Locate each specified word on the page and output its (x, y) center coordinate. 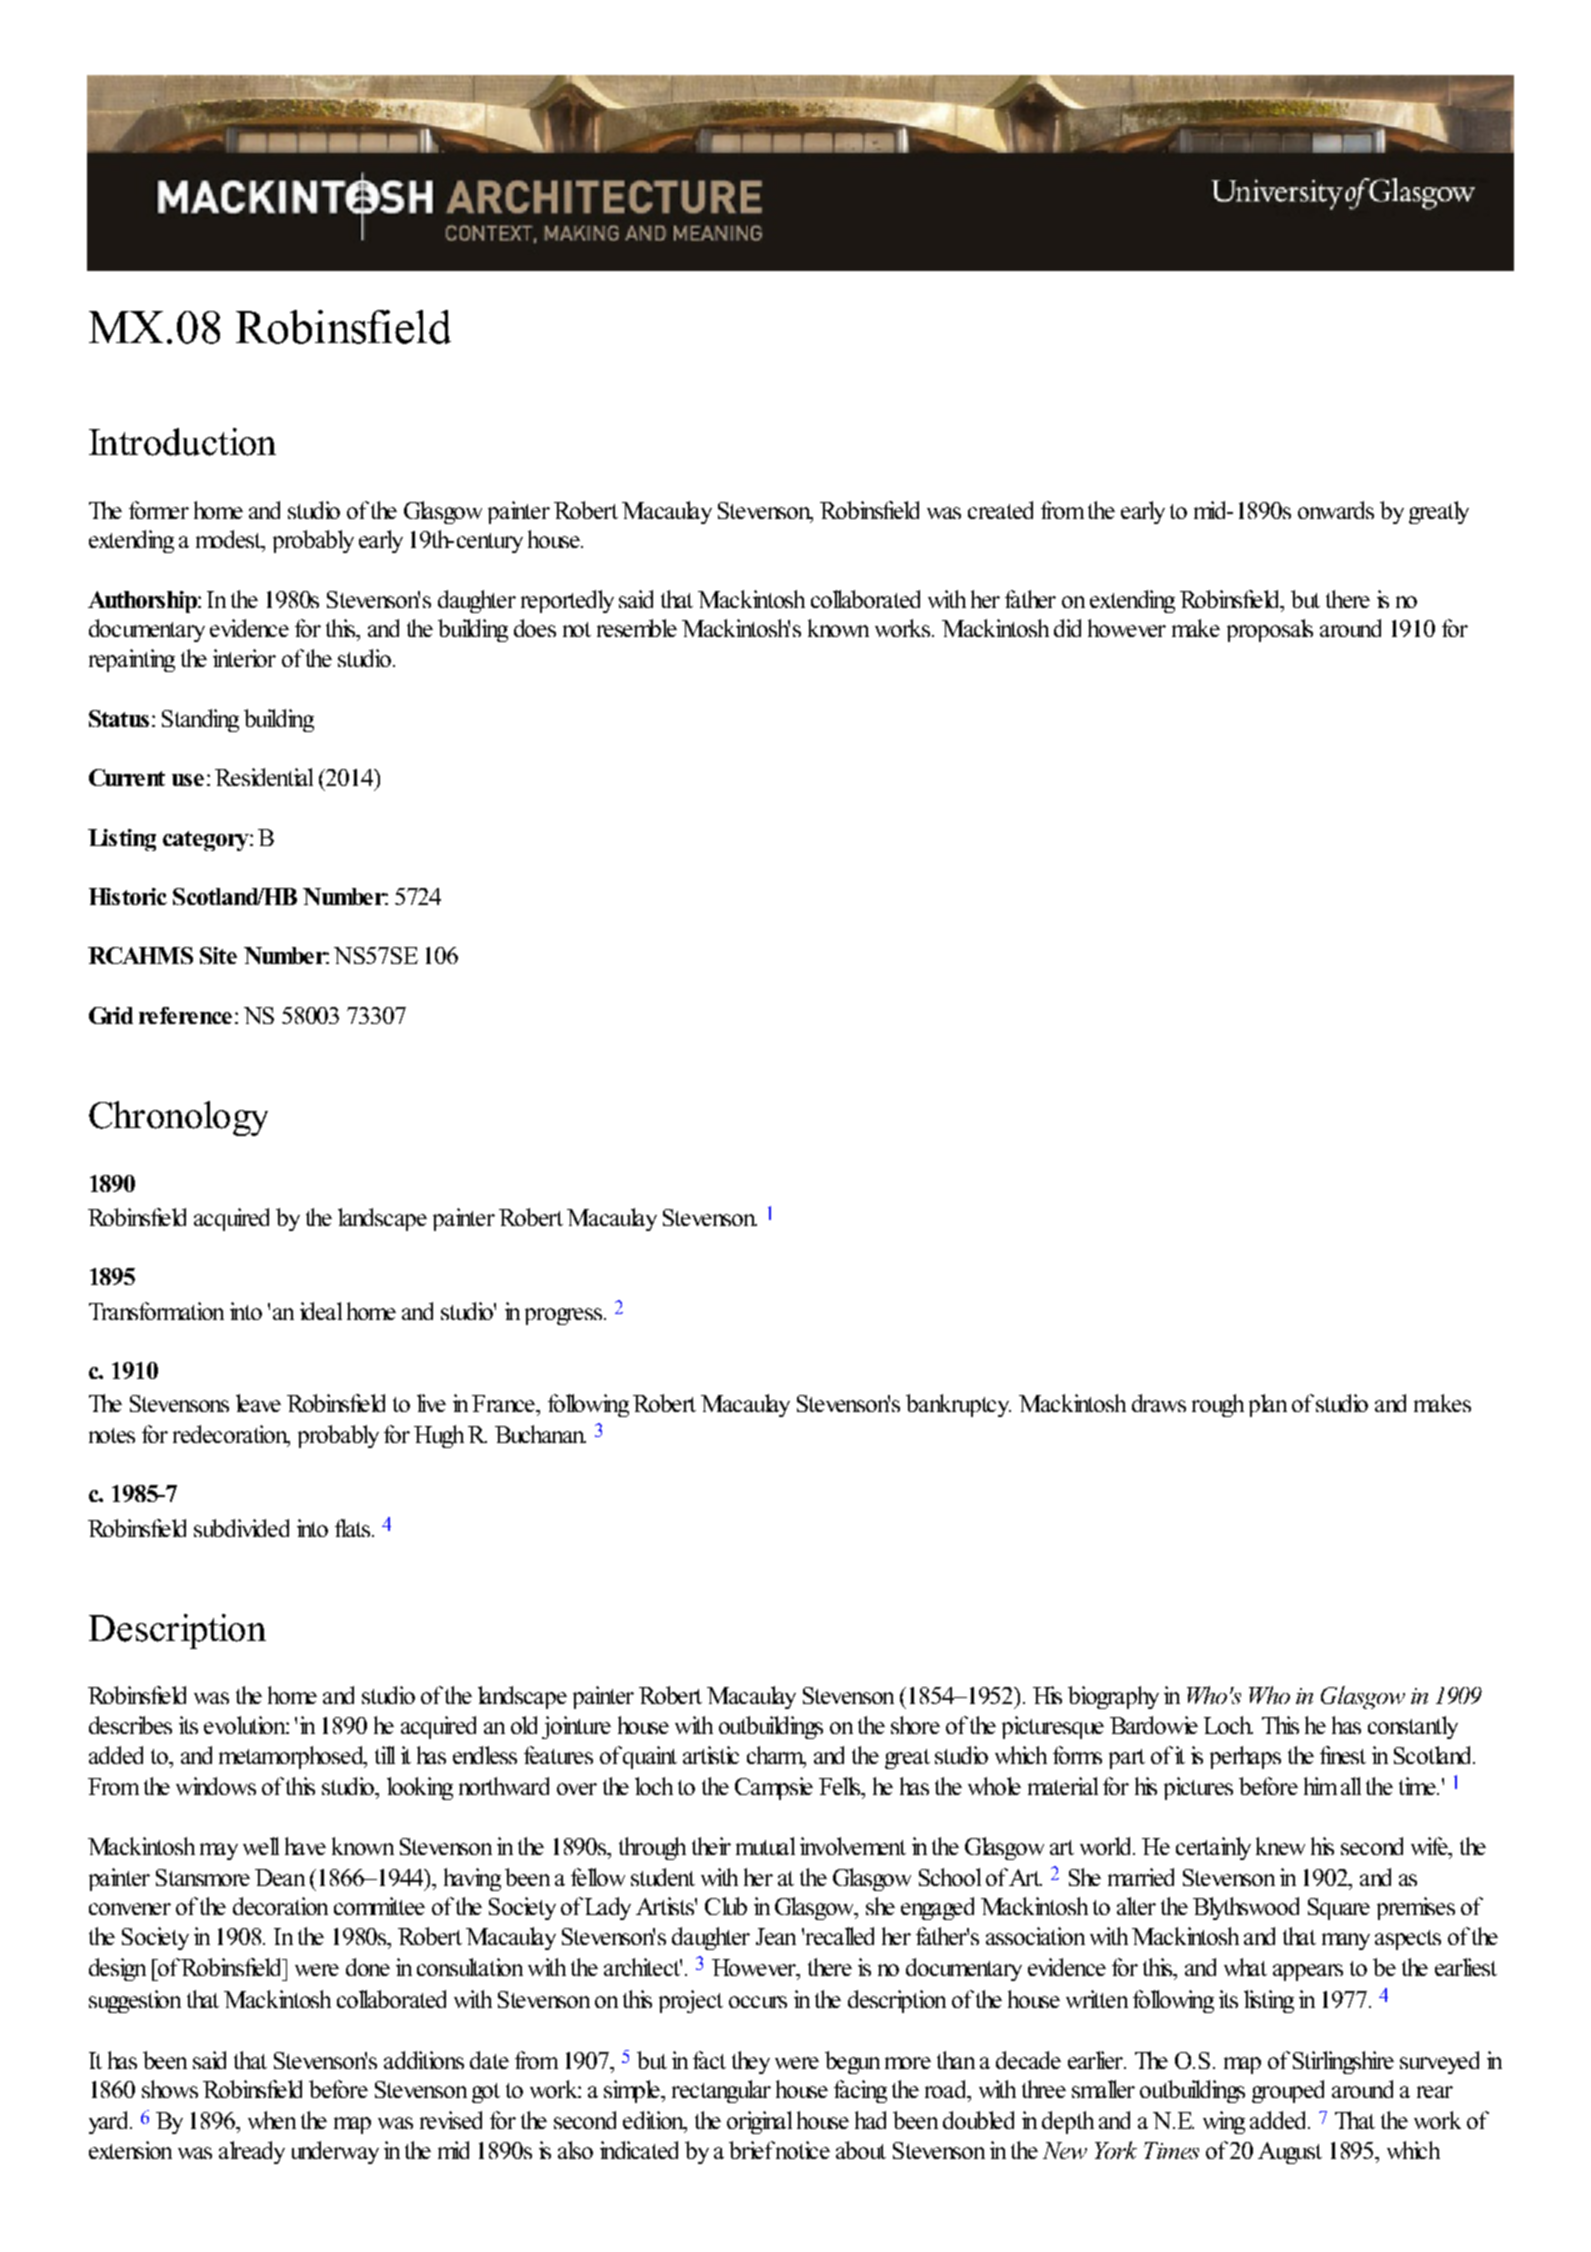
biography (1113, 1697)
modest (230, 540)
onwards (1336, 510)
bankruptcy (958, 1405)
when (272, 2120)
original (759, 2122)
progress (563, 1316)
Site (218, 955)
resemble (637, 628)
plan (1268, 1405)
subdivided (241, 1528)
